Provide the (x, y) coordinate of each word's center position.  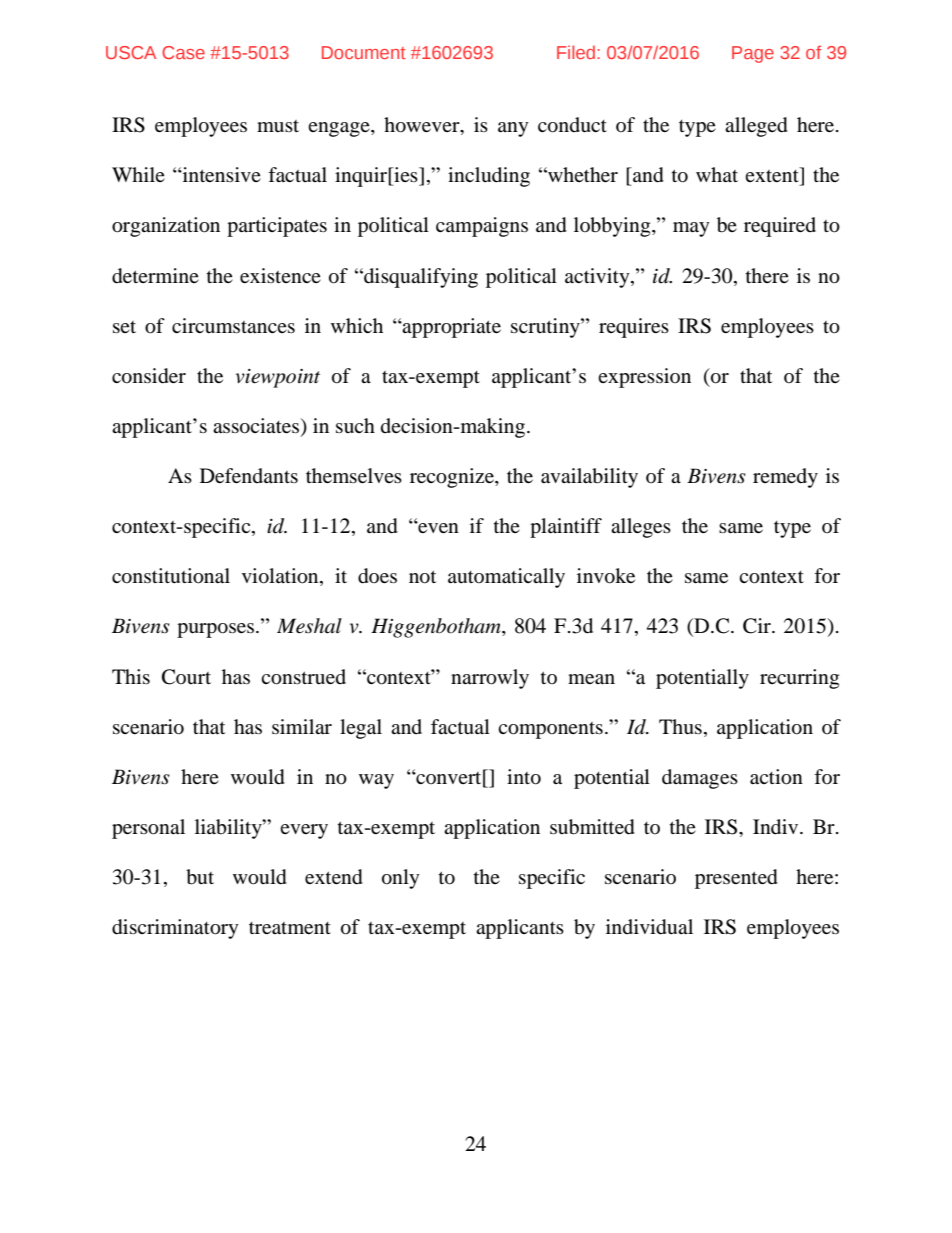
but (200, 877)
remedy (785, 478)
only (401, 879)
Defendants (249, 475)
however (423, 126)
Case (183, 52)
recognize (453, 478)
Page (753, 54)
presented (736, 879)
